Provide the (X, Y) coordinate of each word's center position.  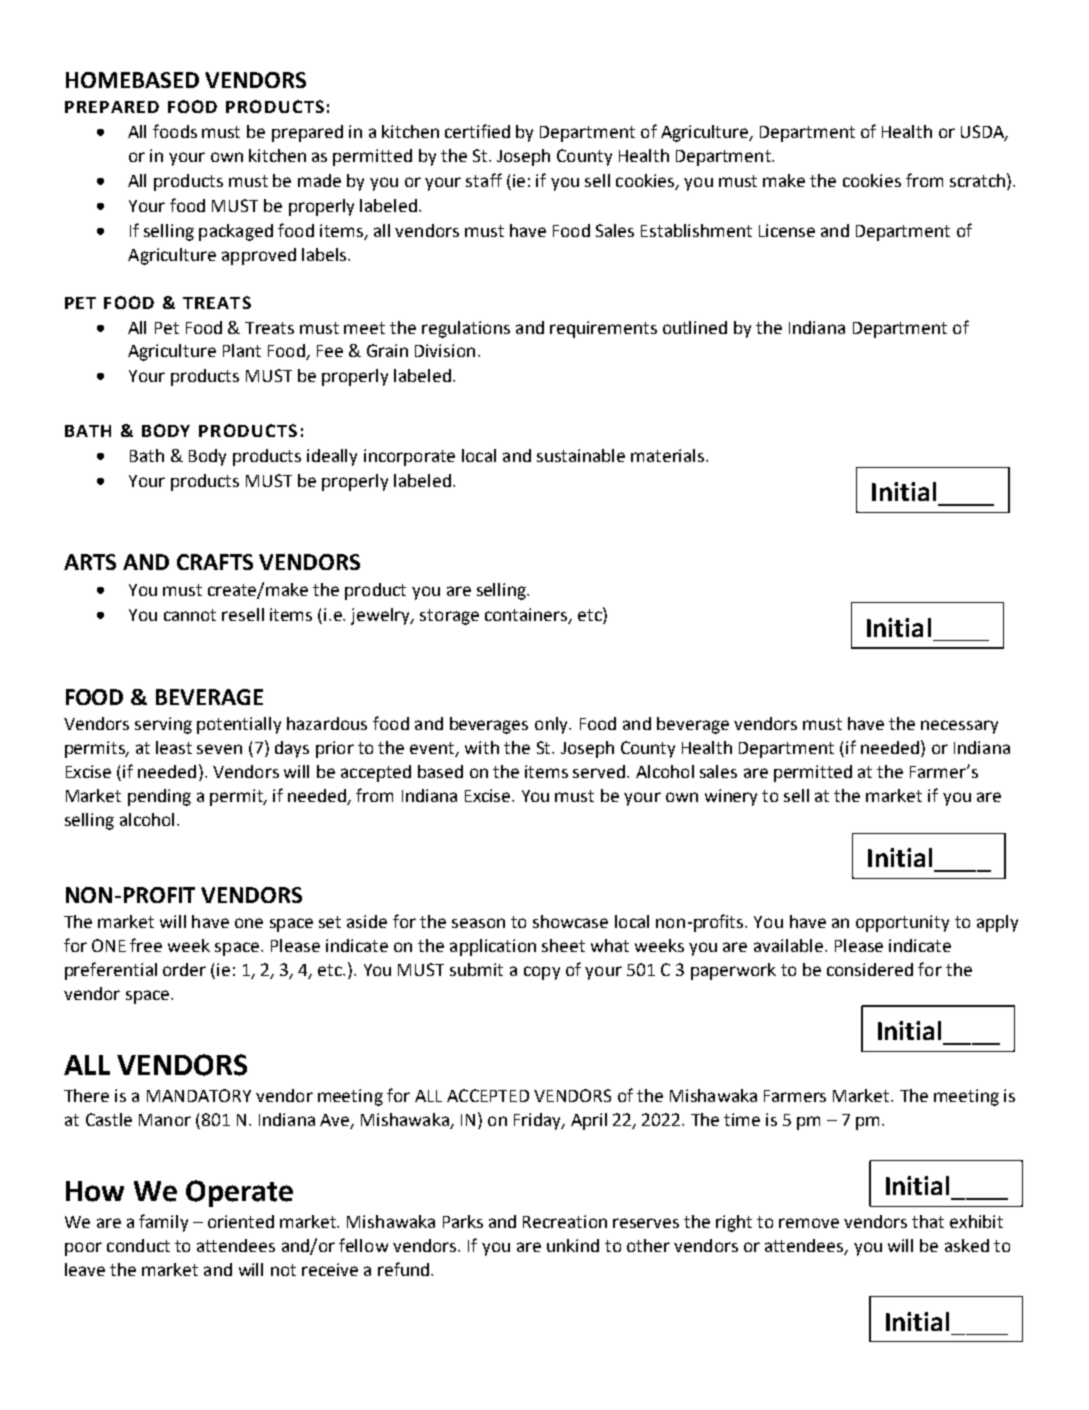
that (928, 1221)
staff (484, 180)
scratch (977, 180)
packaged (236, 232)
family (163, 1223)
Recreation (565, 1221)
